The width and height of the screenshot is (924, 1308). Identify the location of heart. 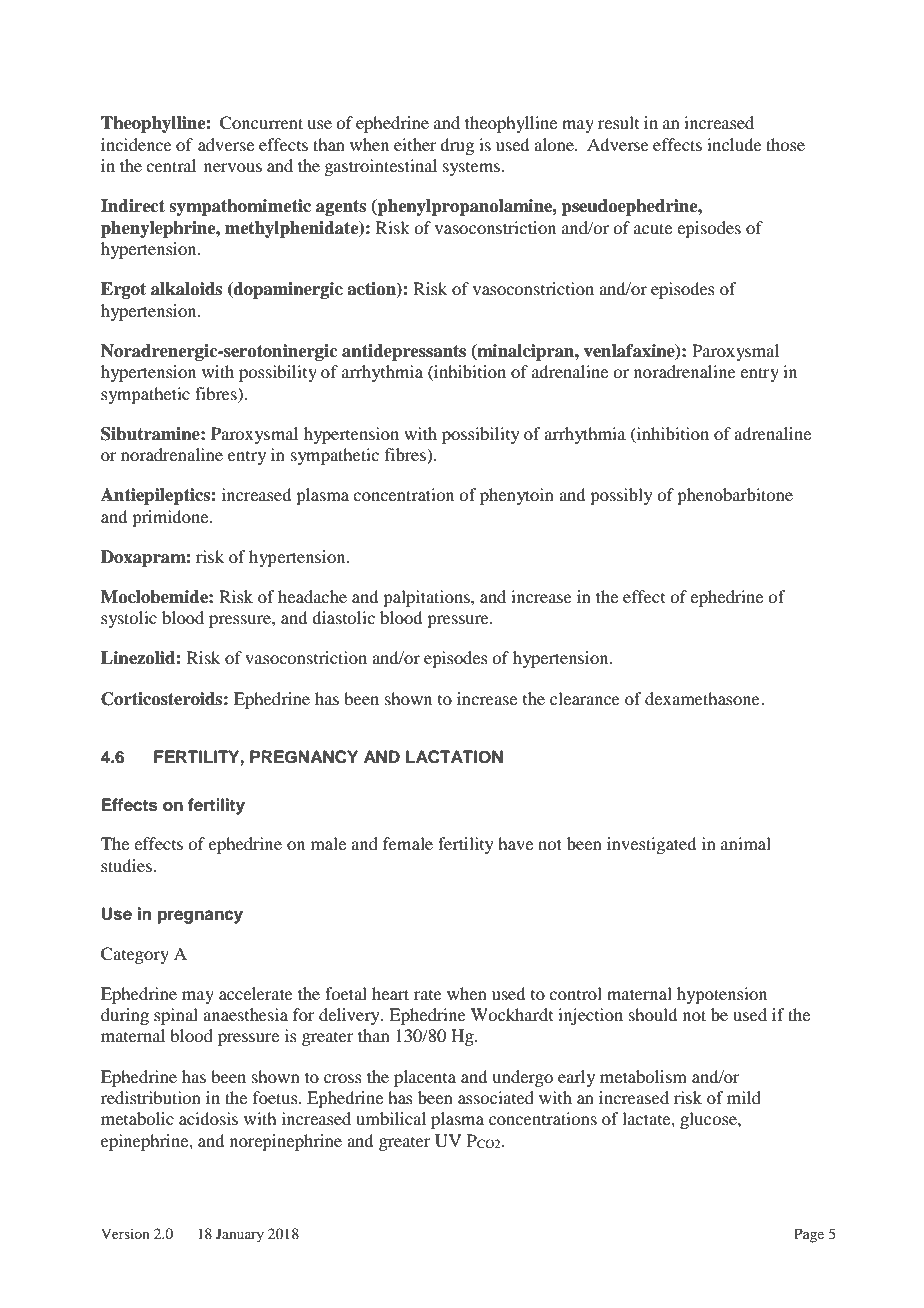
(390, 993).
